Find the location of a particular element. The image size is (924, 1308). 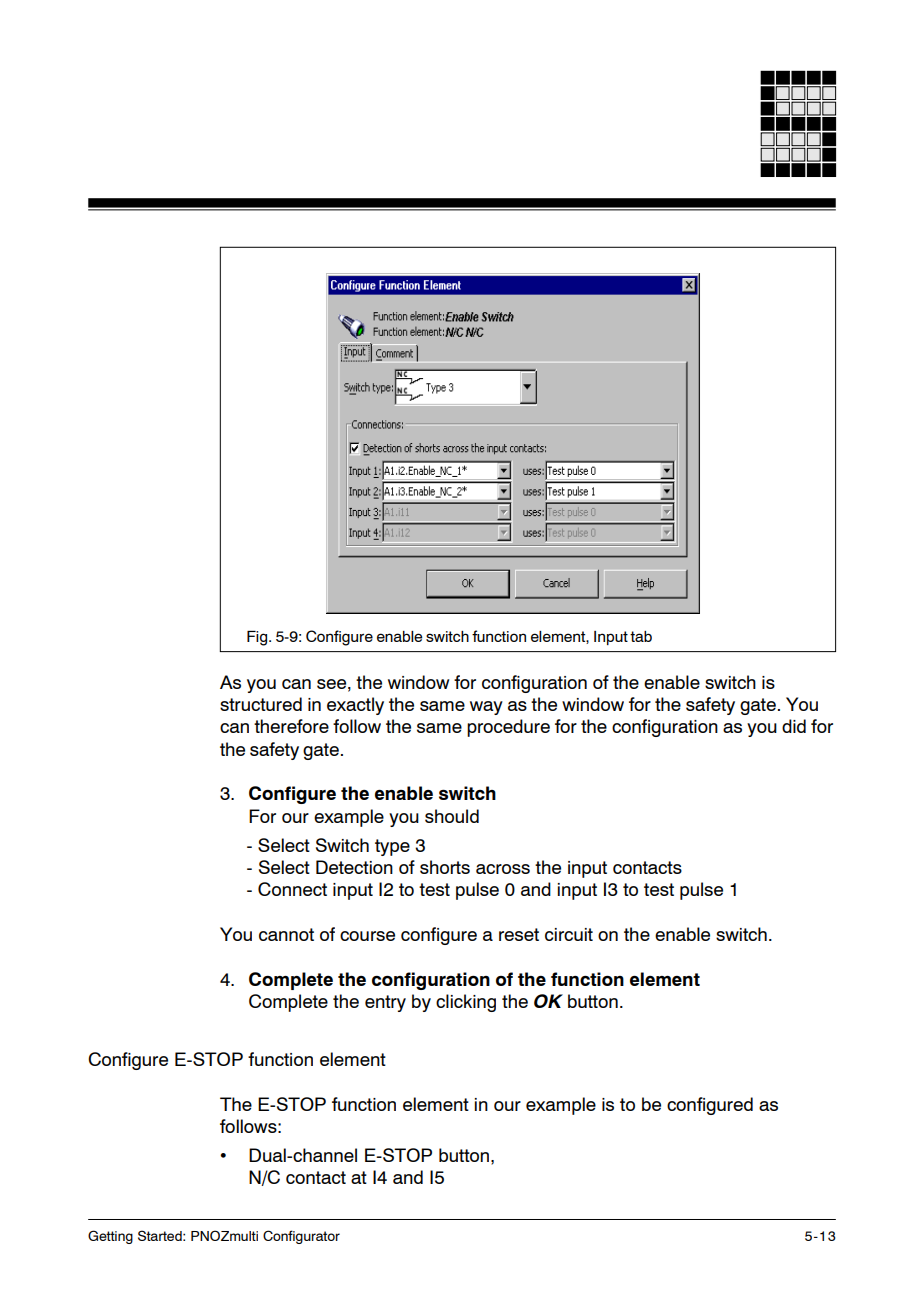

across is located at coordinates (503, 869).
